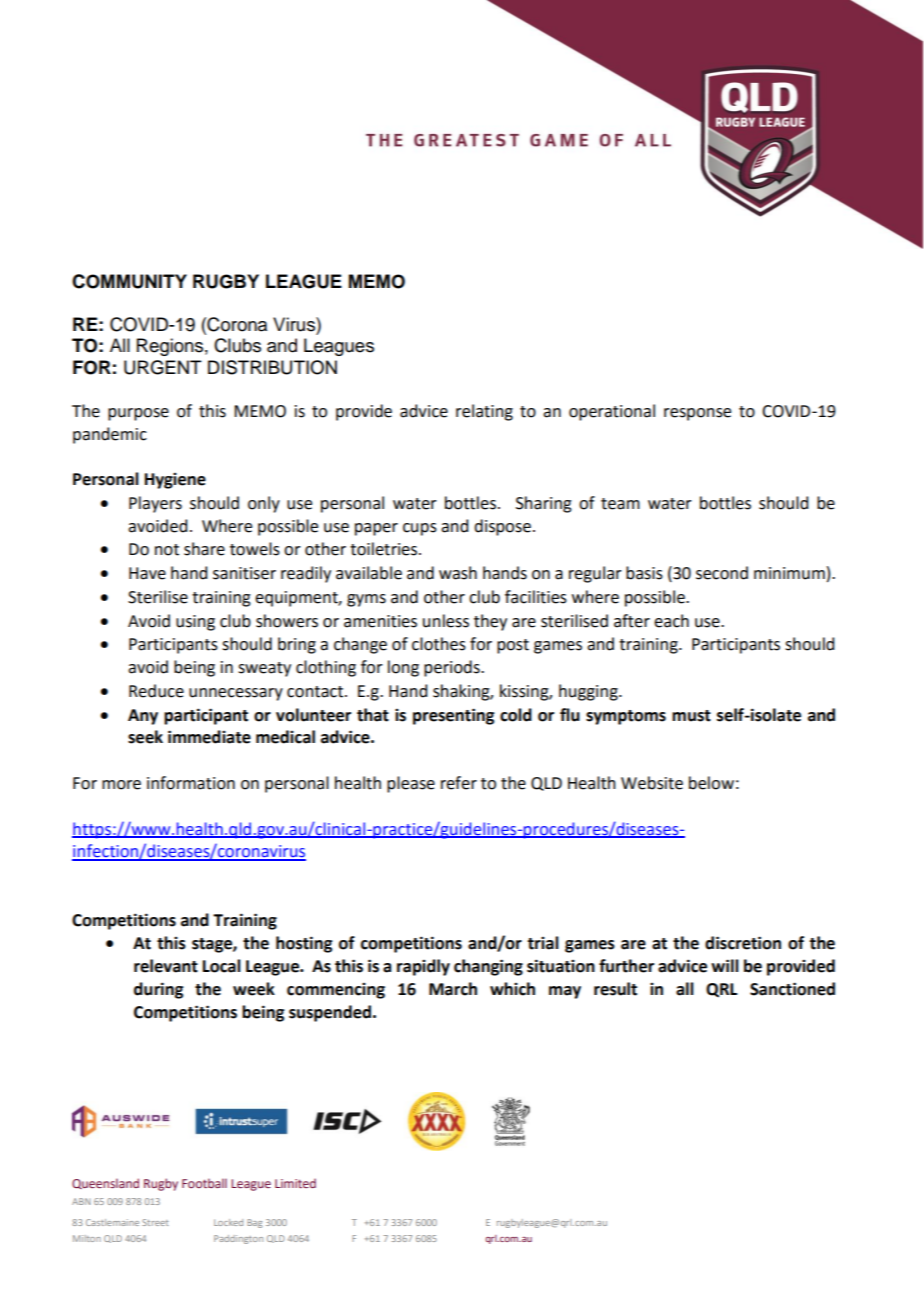 Image resolution: width=924 pixels, height=1308 pixels. I want to click on COMMUNITY, so click(129, 281).
